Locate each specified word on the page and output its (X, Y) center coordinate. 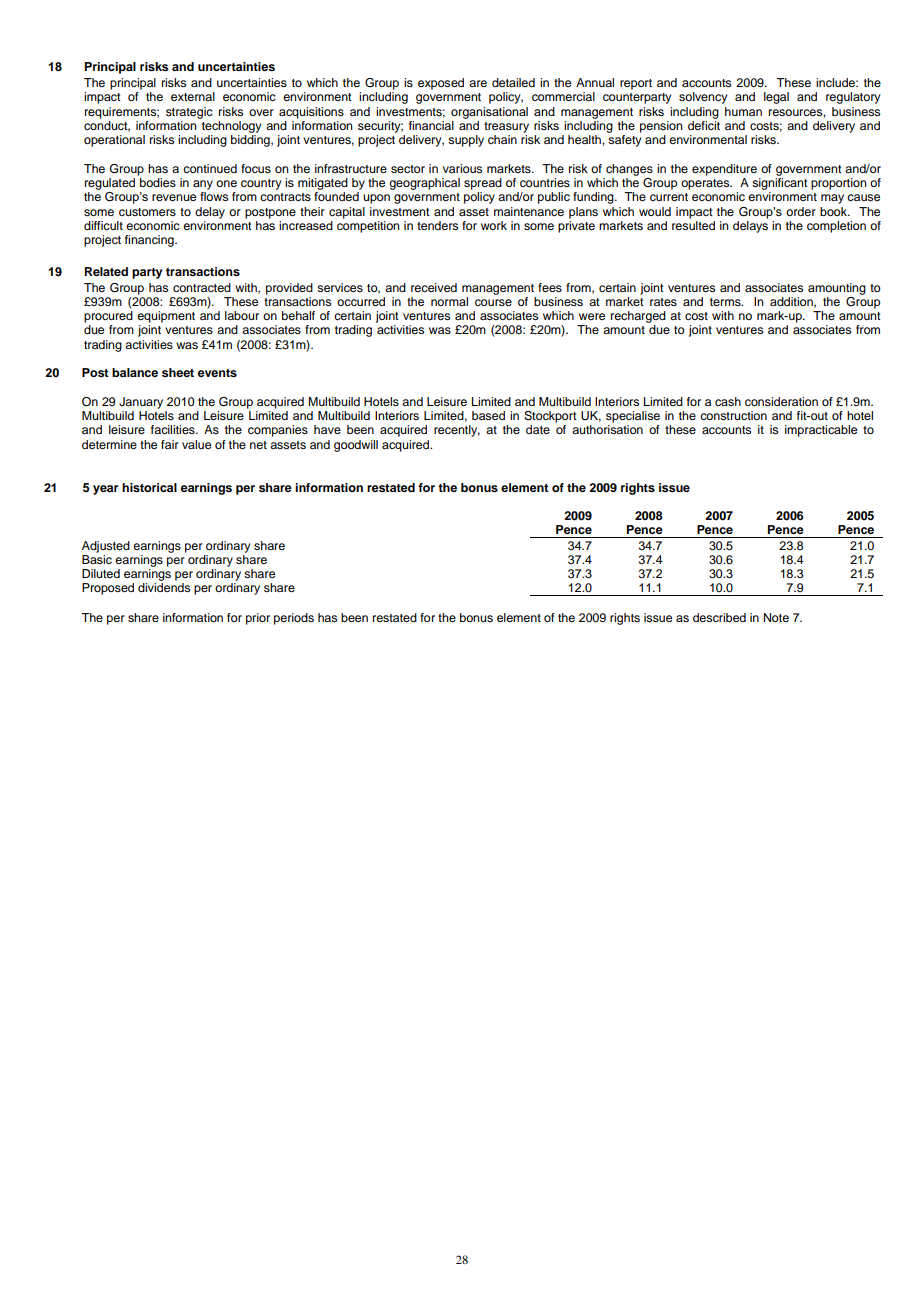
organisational (489, 113)
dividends (164, 587)
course (493, 302)
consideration (781, 401)
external (193, 96)
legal (776, 98)
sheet (178, 372)
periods (294, 619)
